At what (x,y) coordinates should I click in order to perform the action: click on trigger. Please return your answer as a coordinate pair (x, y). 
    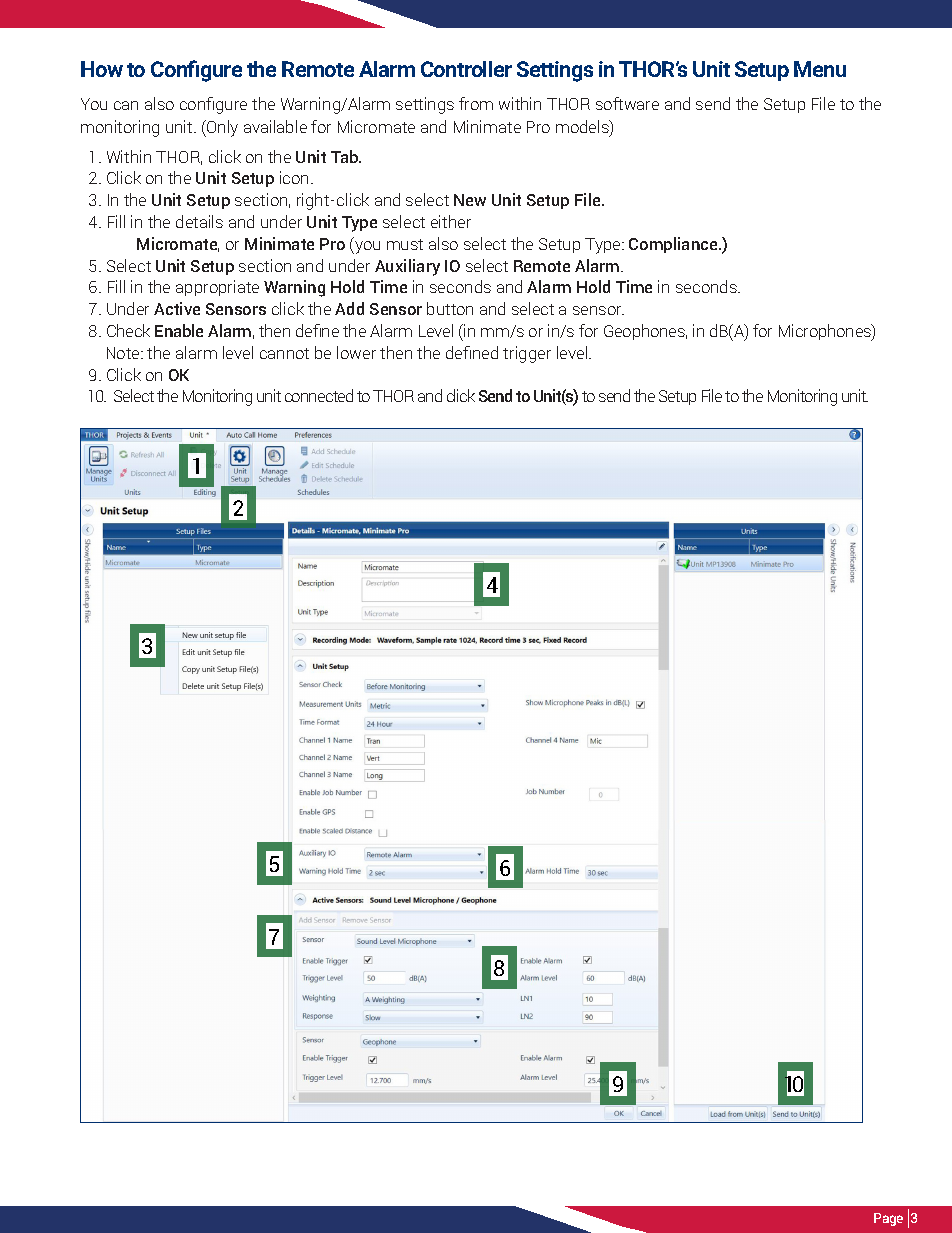
    Looking at the image, I should click on (527, 354).
